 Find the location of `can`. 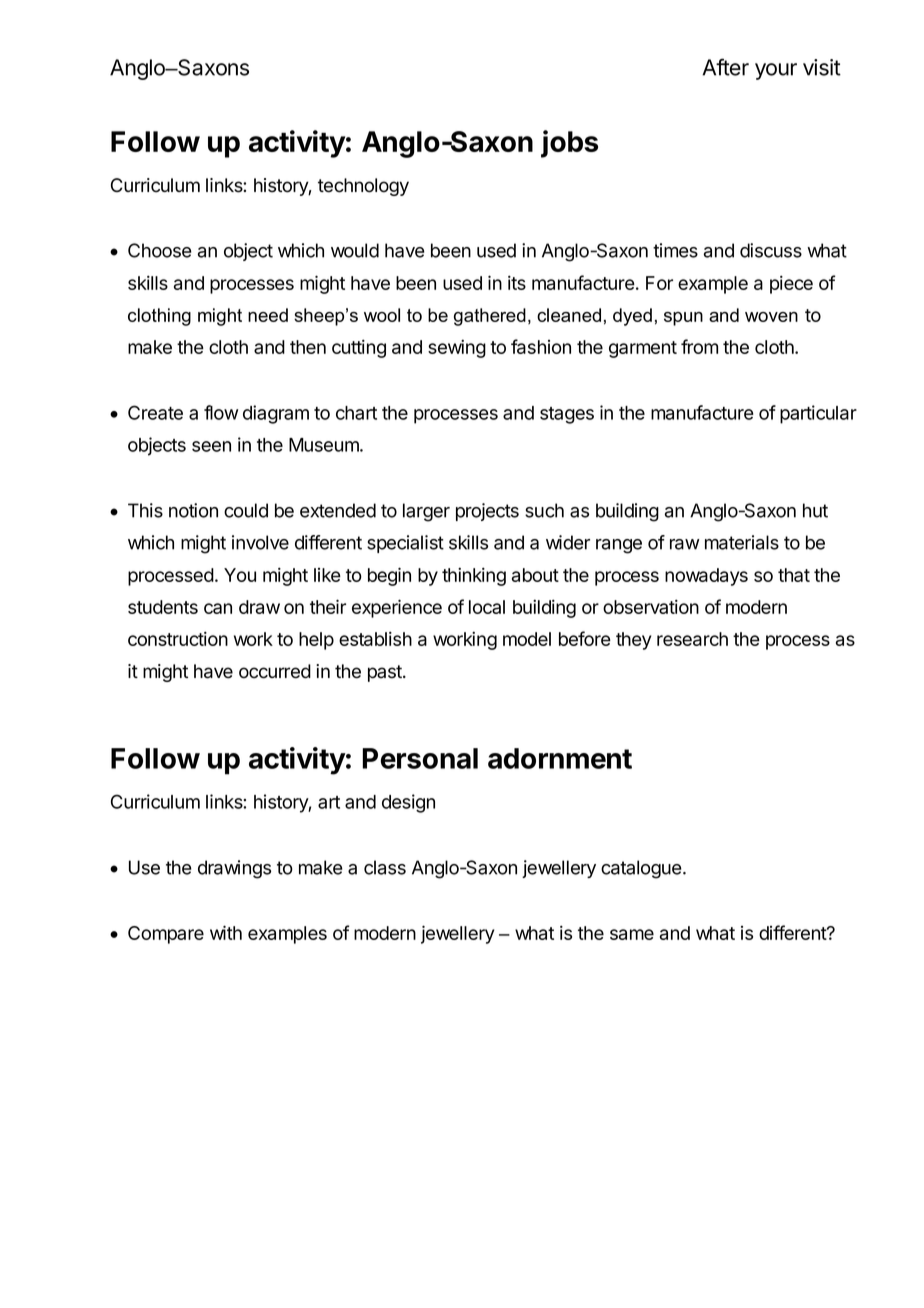

can is located at coordinates (218, 608).
